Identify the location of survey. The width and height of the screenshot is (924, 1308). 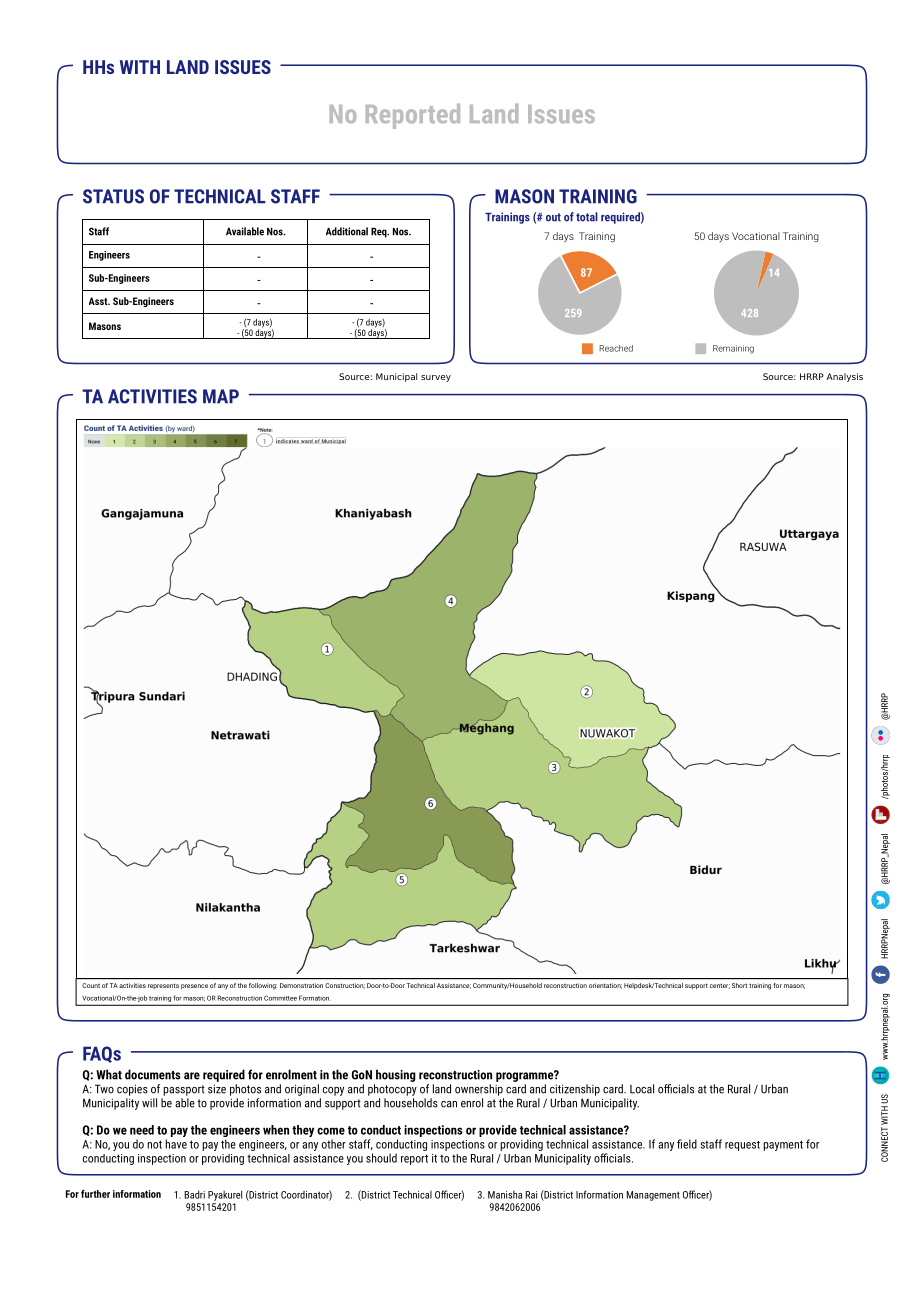
(436, 378).
